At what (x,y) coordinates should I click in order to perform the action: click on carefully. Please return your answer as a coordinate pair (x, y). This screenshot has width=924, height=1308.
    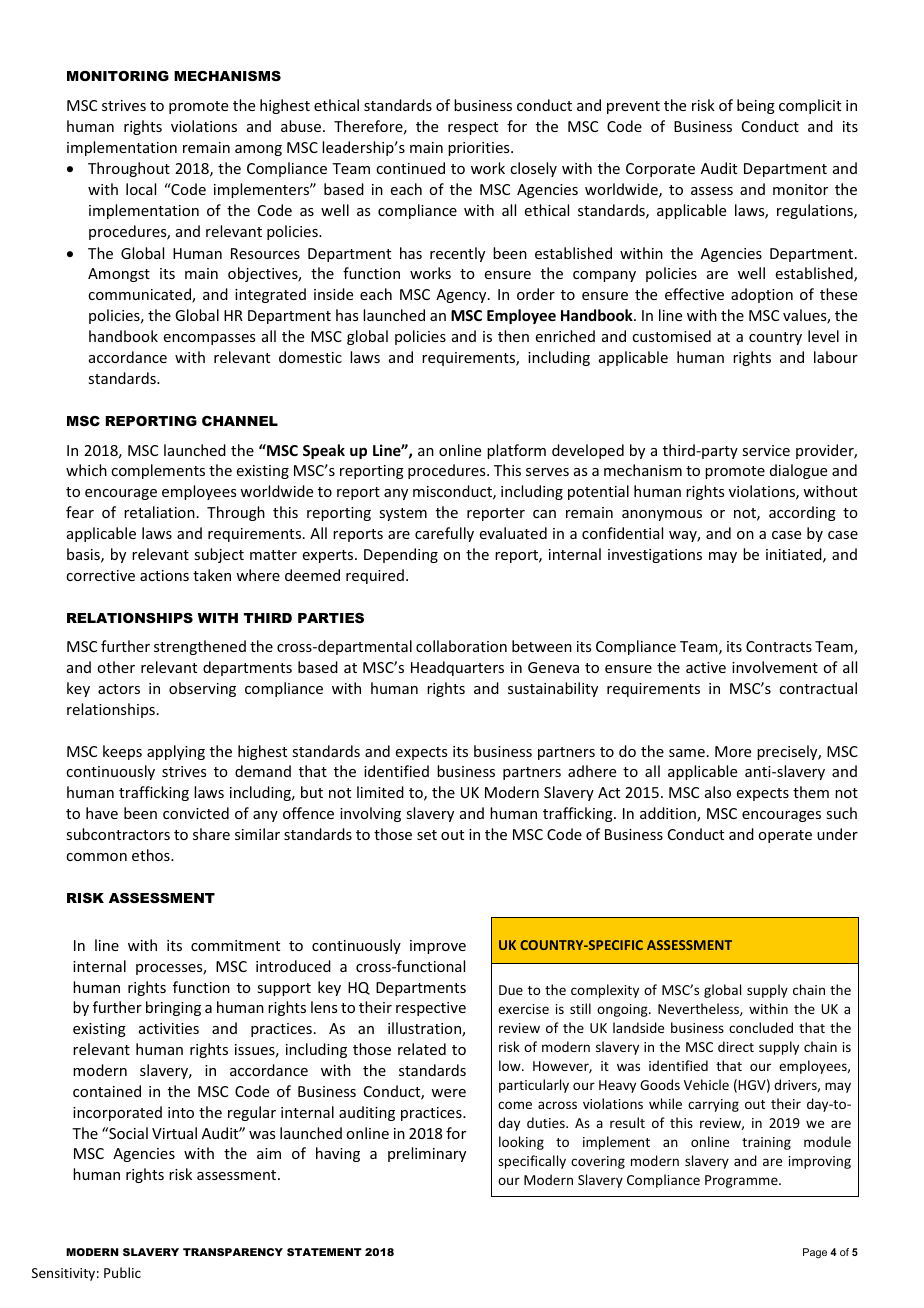
    Looking at the image, I should click on (444, 534).
